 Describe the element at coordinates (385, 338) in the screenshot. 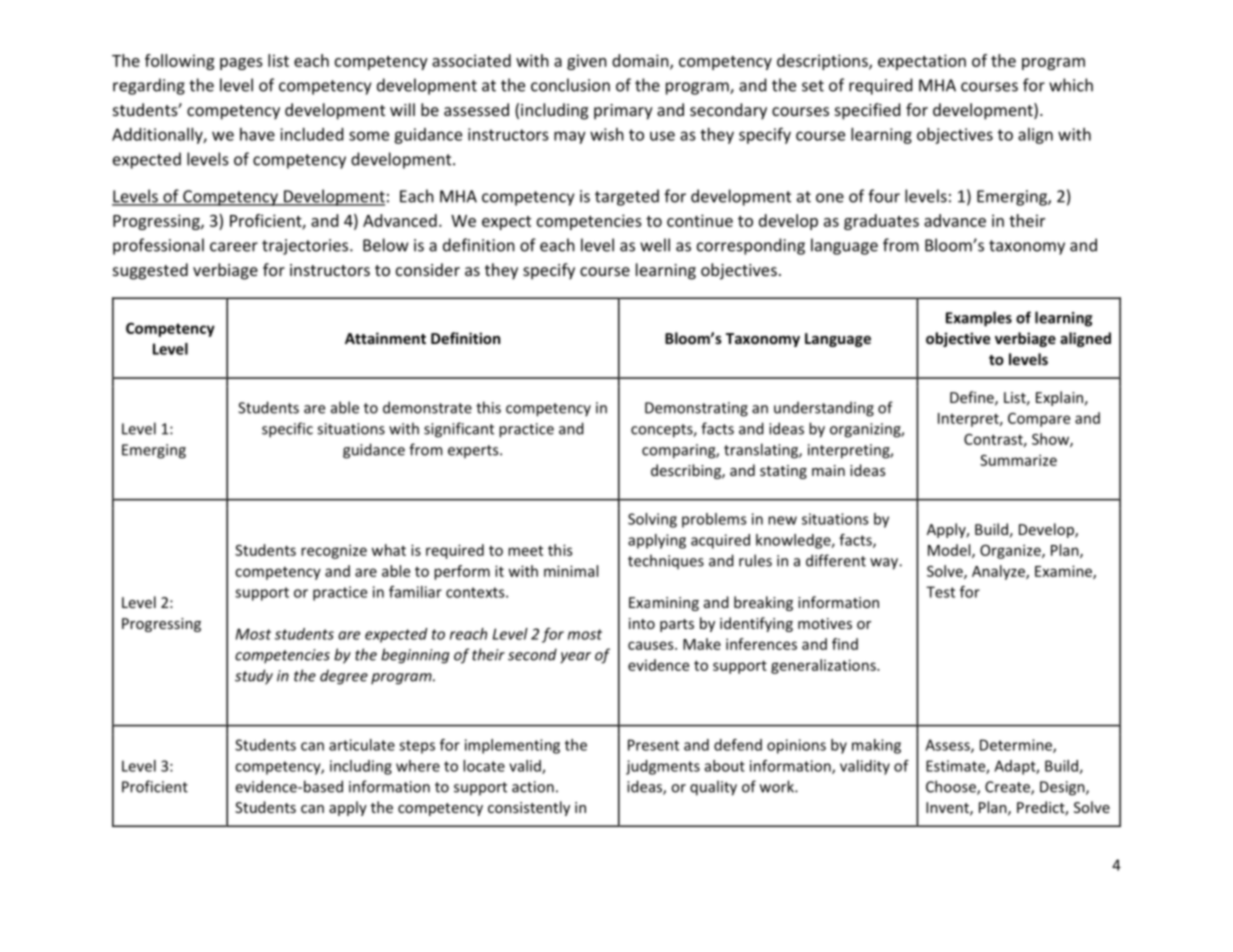

I see `Attainment` at that location.
